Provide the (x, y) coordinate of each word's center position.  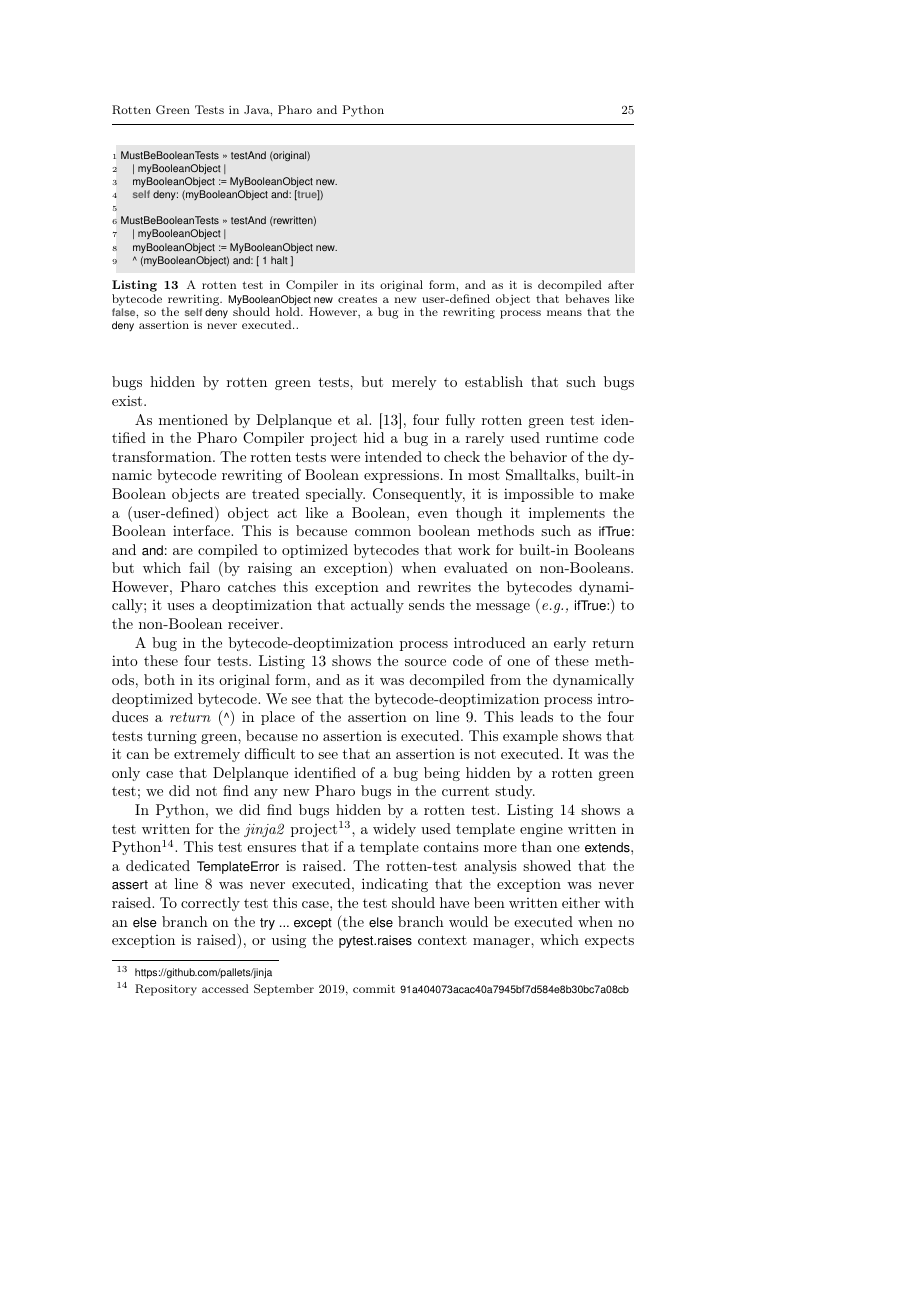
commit (374, 989)
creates (357, 299)
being (442, 774)
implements (567, 514)
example (530, 737)
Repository (166, 990)
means (564, 313)
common (383, 532)
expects (609, 941)
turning (172, 737)
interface (202, 530)
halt (279, 260)
